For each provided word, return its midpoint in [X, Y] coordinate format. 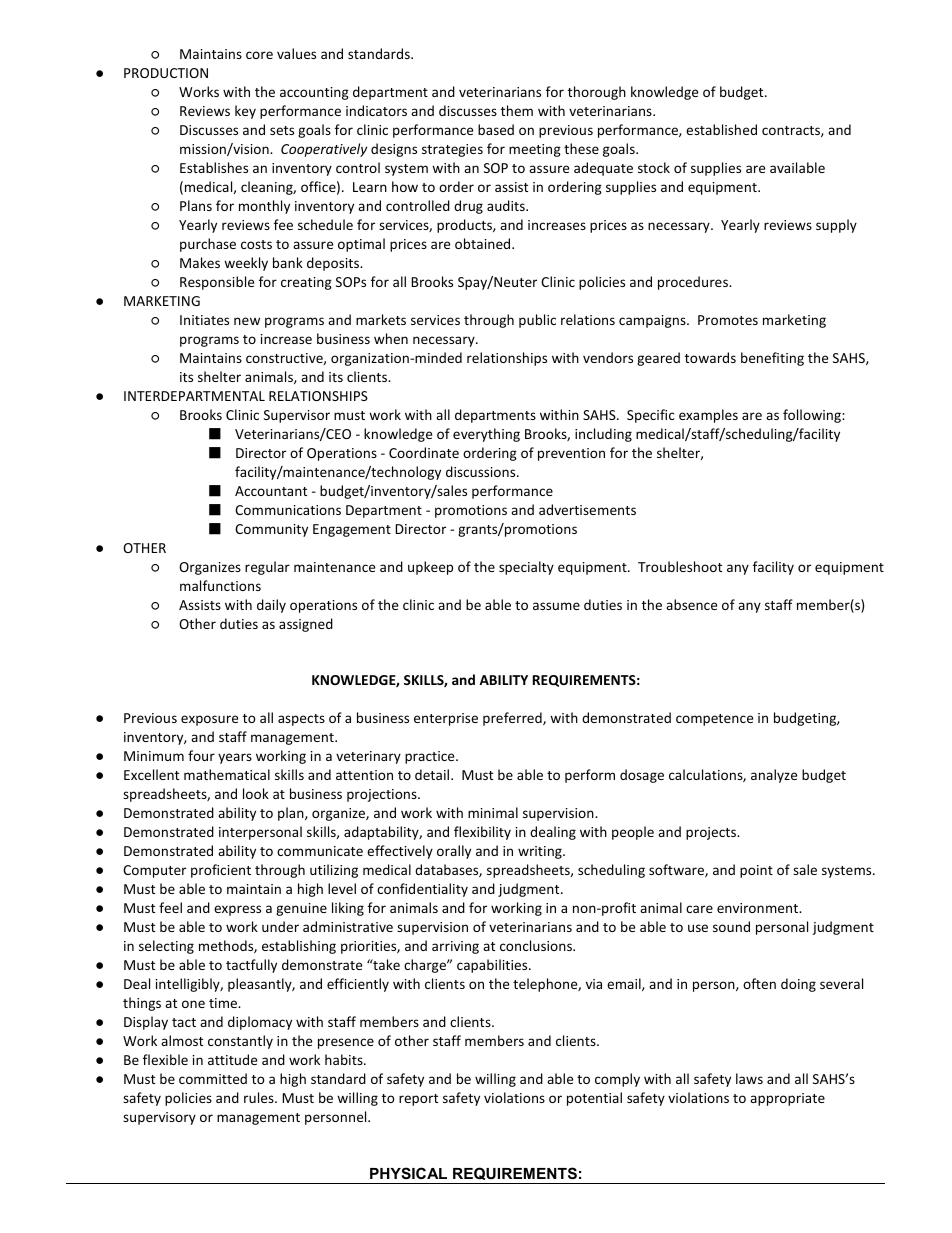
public [537, 321]
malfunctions [220, 585]
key [245, 112]
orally [454, 852]
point [756, 871]
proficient [221, 871]
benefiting [772, 359]
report [418, 1100]
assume [556, 606]
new [247, 321]
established [721, 129]
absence [691, 604]
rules [260, 1097]
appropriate [787, 1099]
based [496, 129]
